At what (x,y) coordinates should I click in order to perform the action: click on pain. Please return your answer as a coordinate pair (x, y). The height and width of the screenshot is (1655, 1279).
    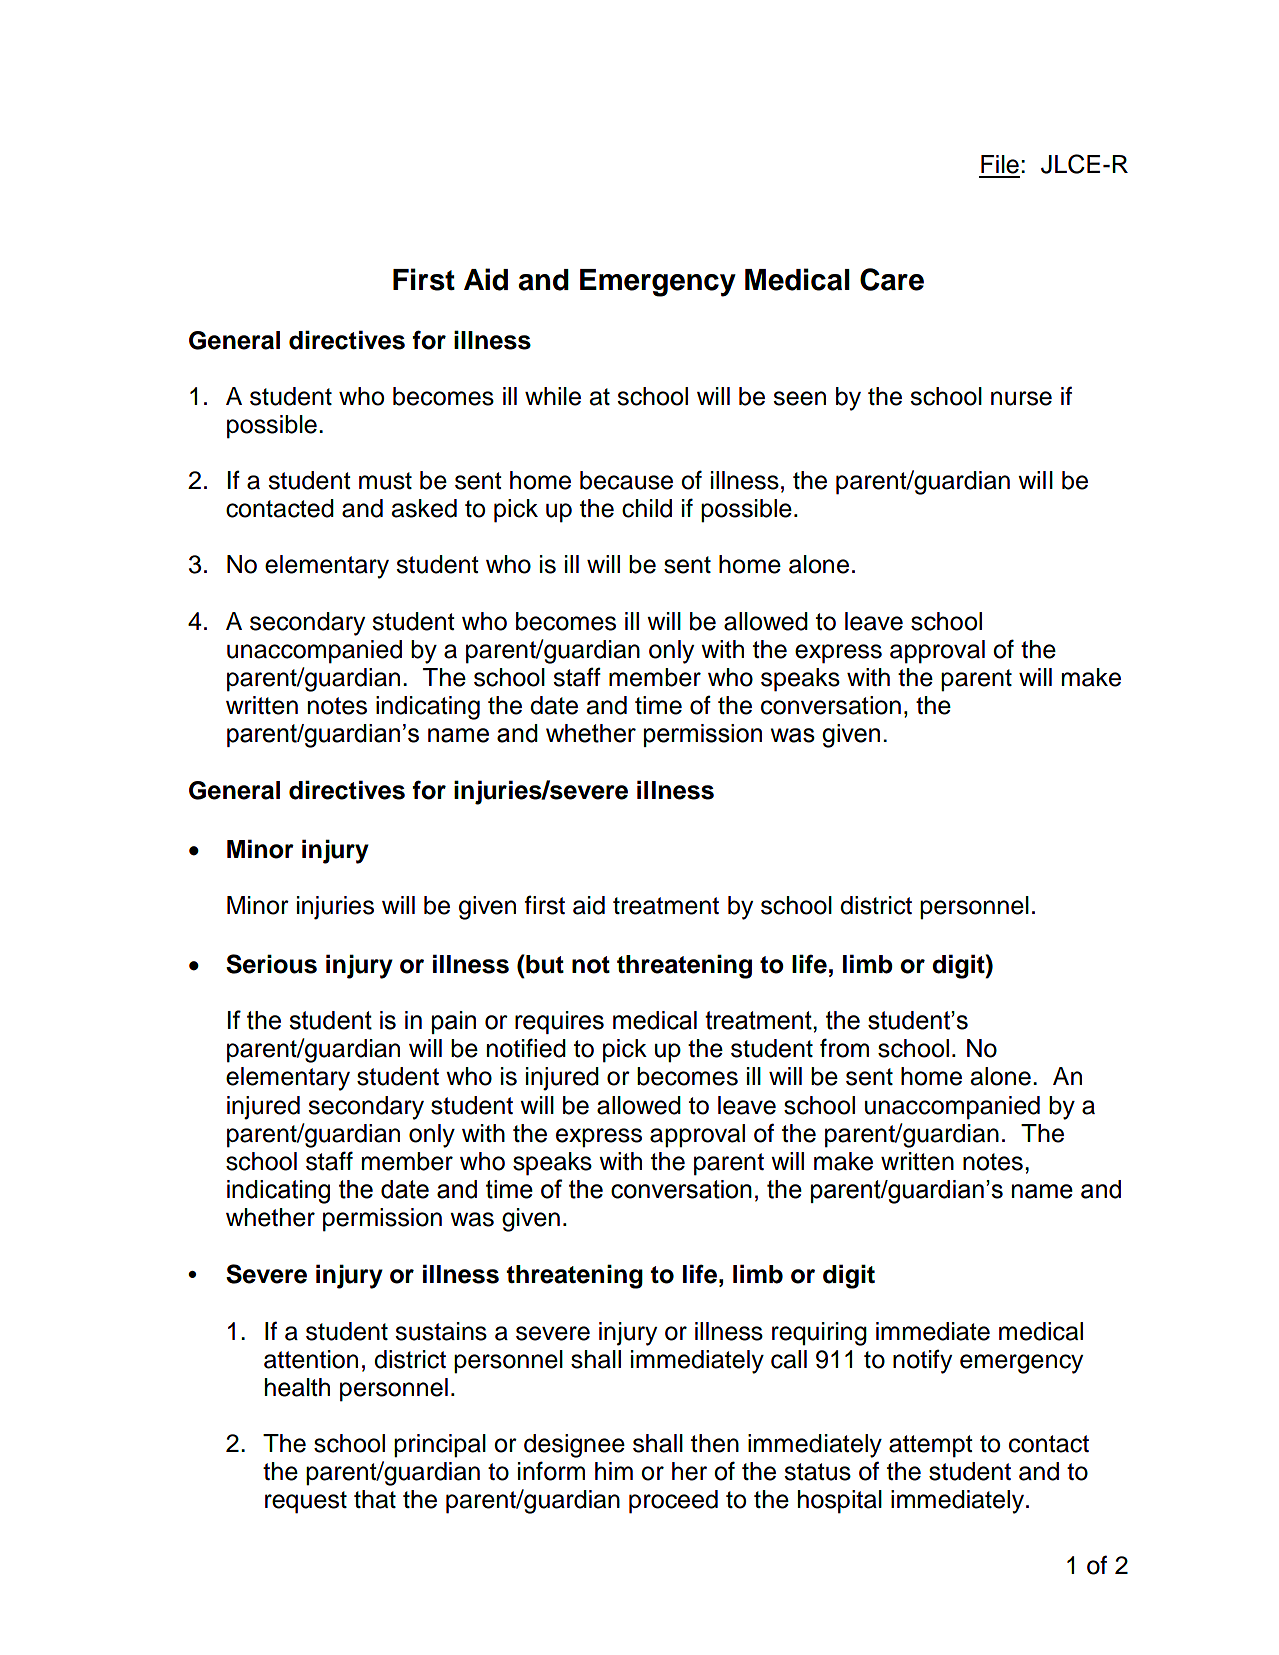
    Looking at the image, I should click on (454, 1022).
